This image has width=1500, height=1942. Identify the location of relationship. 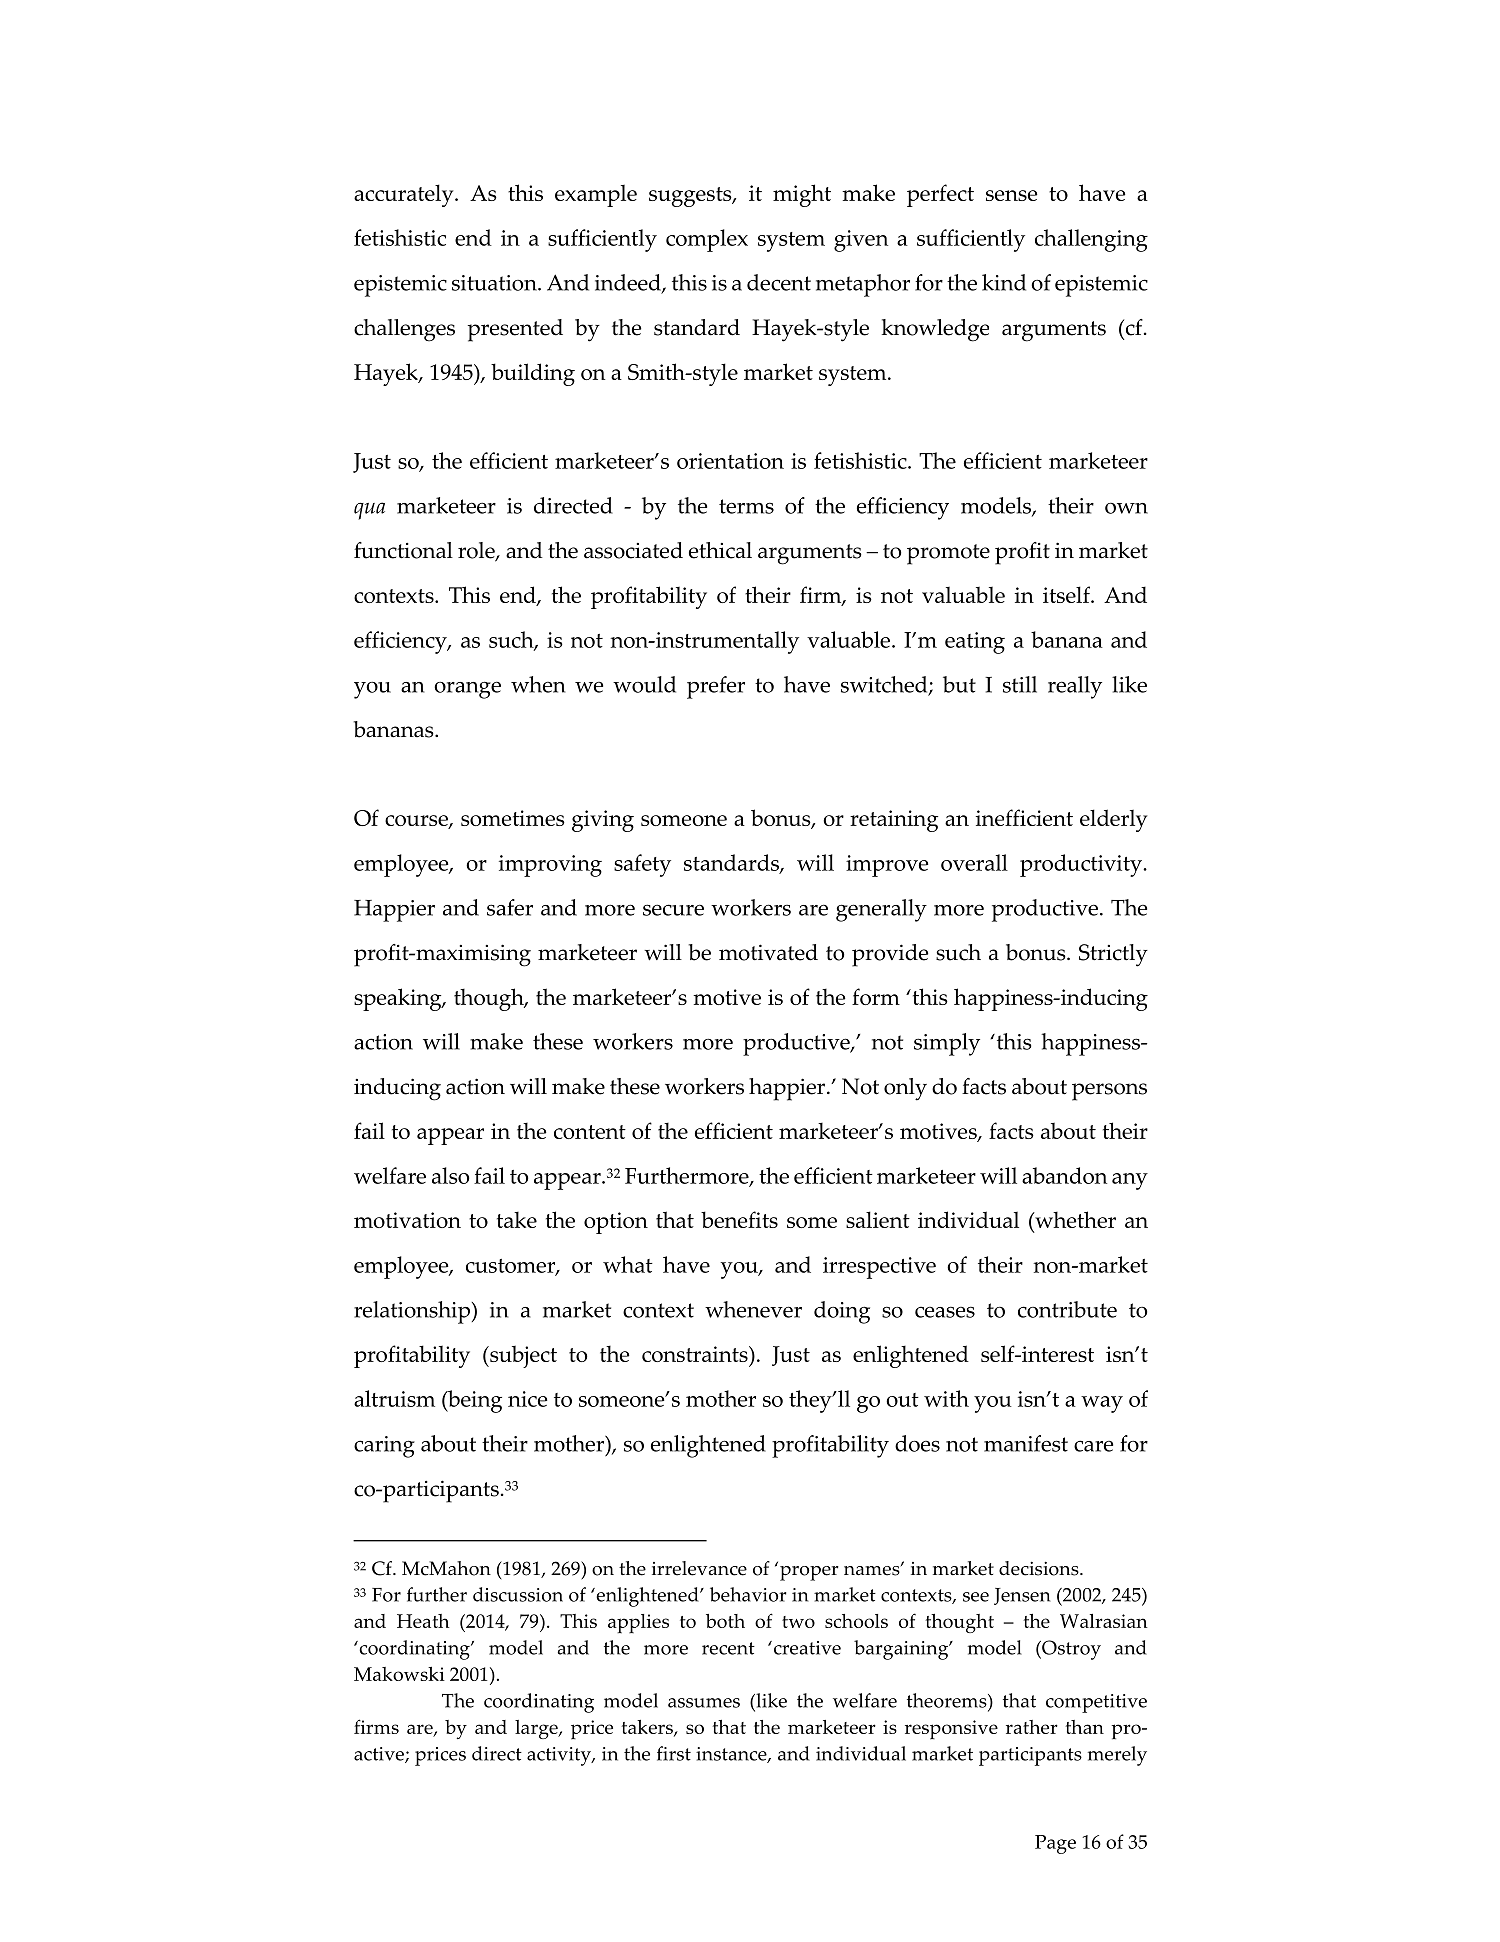
(412, 1312).
